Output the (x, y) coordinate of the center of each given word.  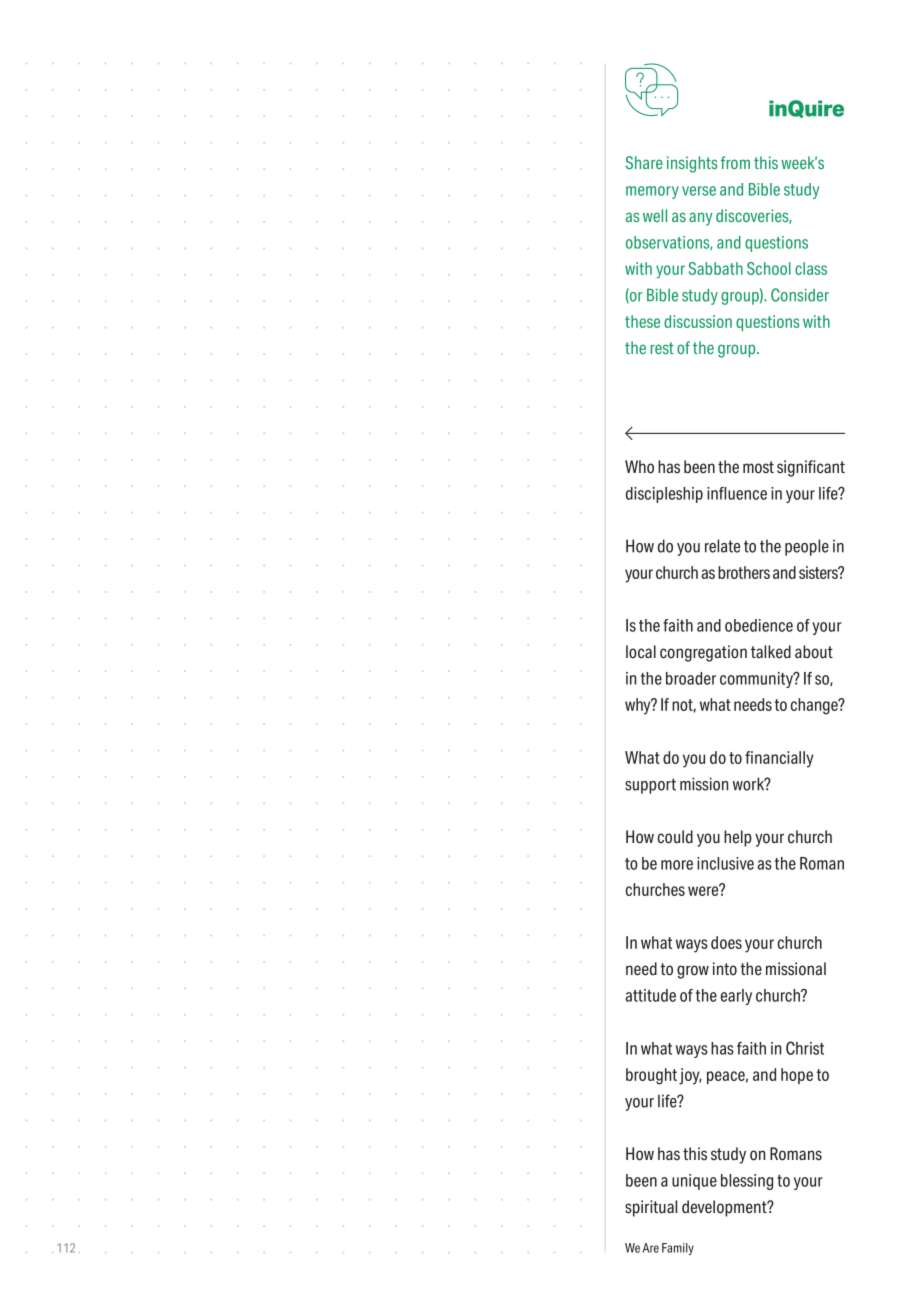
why (639, 706)
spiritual (651, 1208)
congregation (703, 653)
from (735, 162)
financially (779, 759)
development (725, 1208)
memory (652, 192)
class (811, 268)
